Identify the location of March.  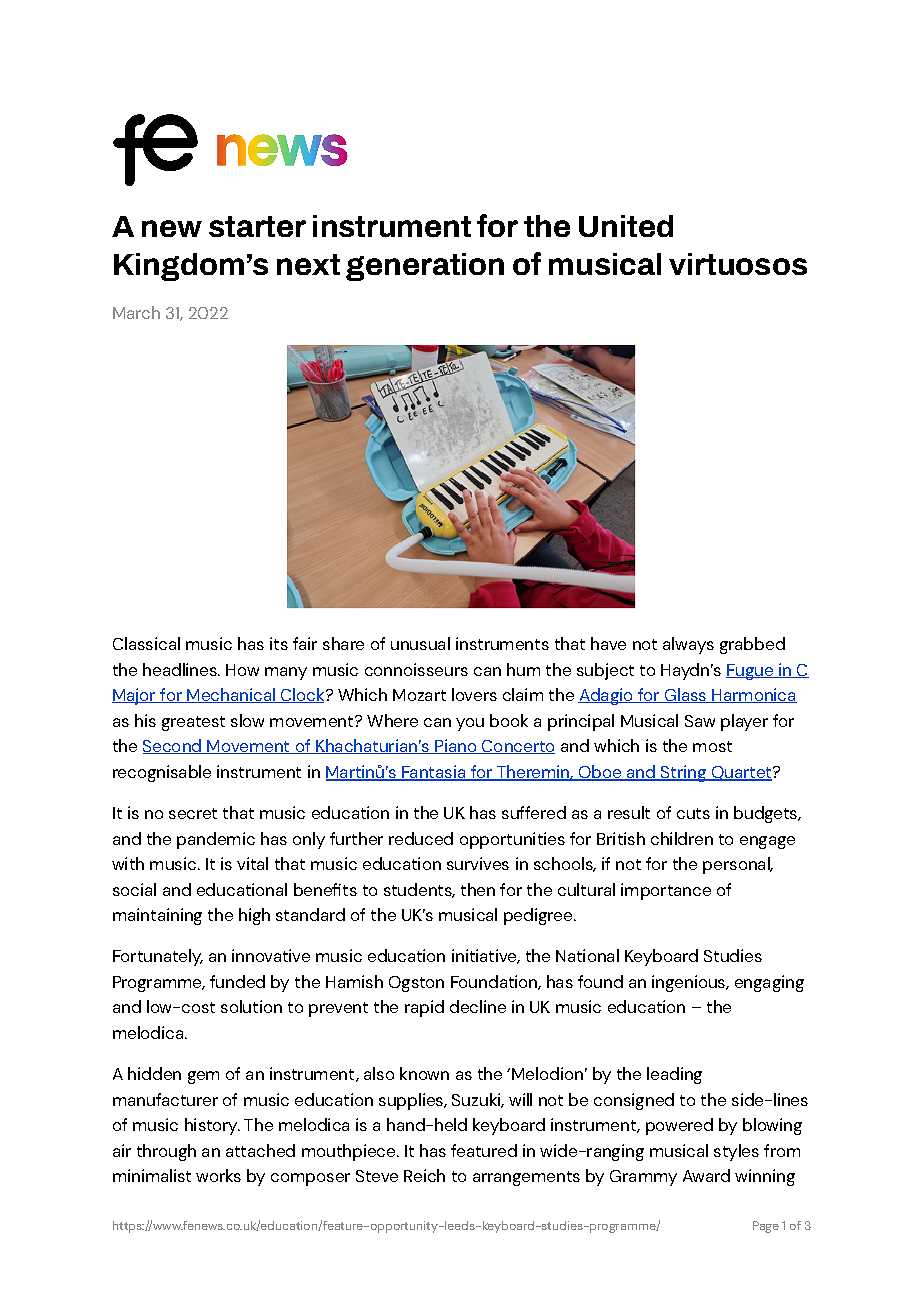
(136, 312).
